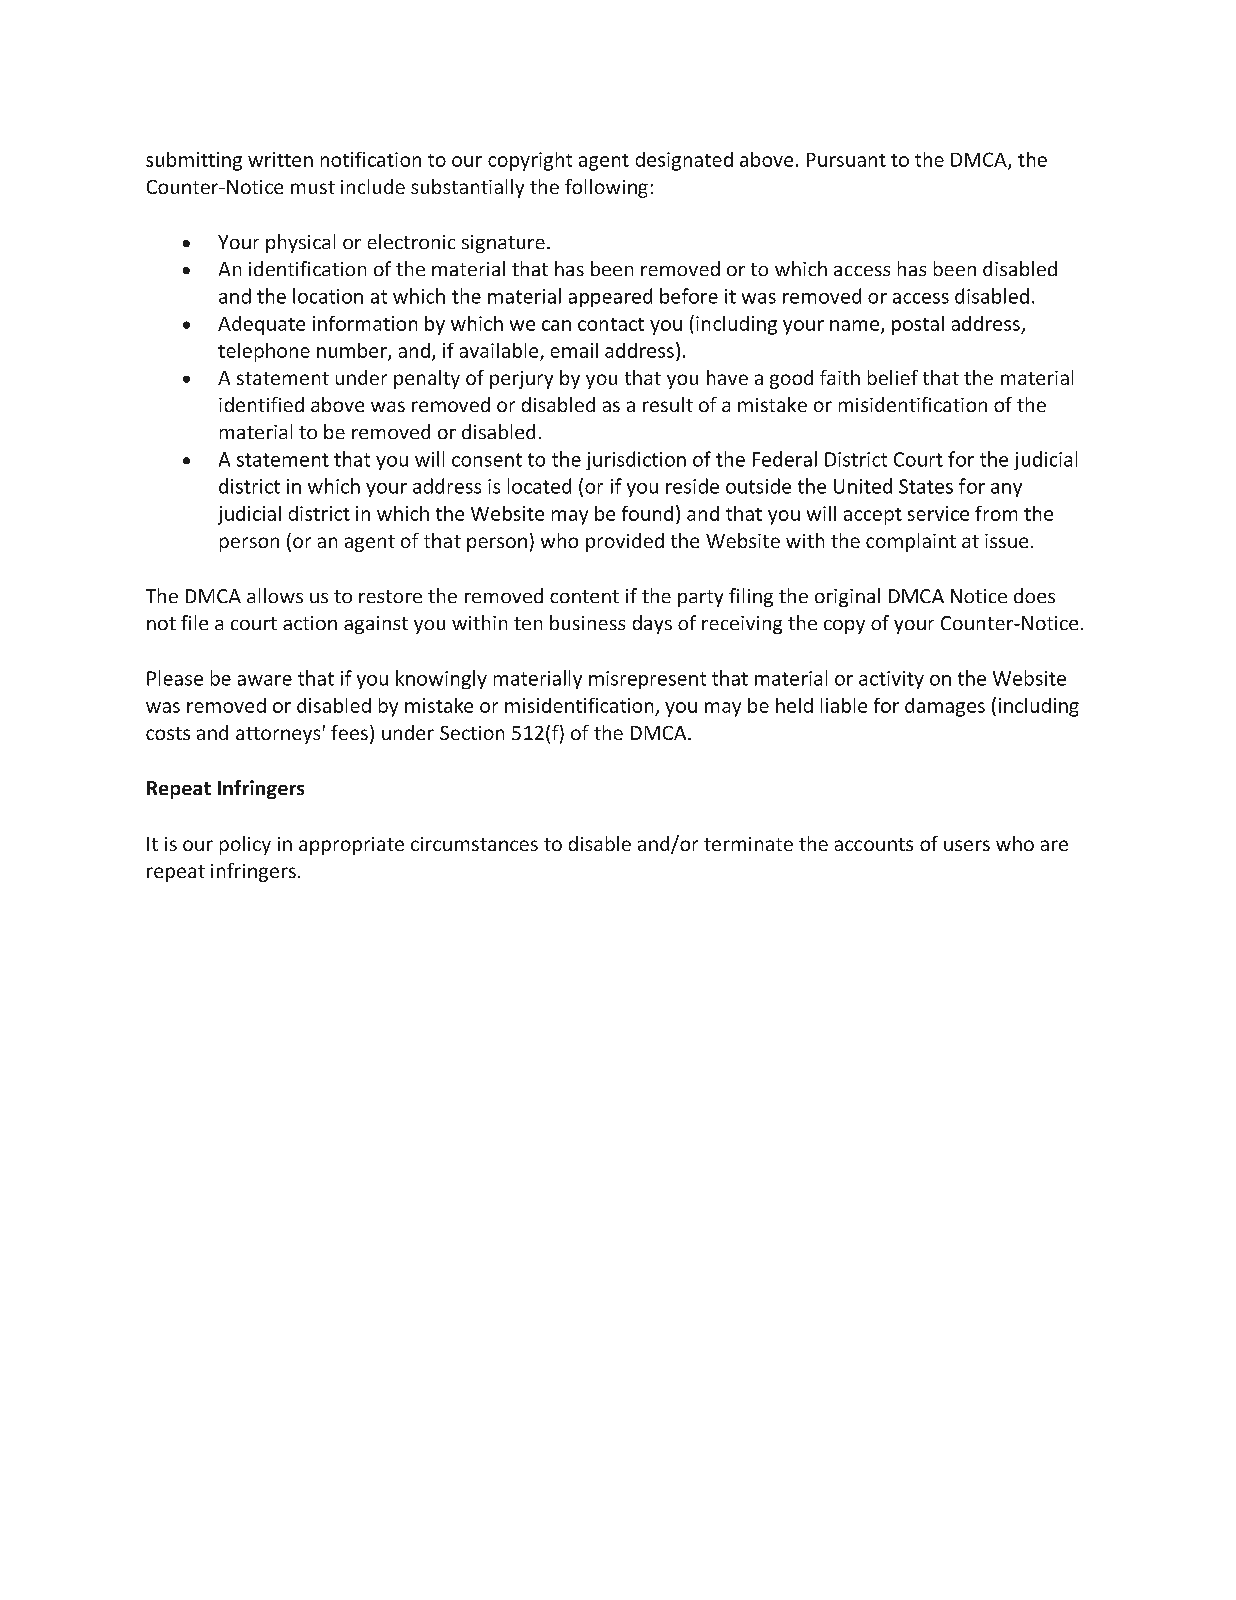  What do you see at coordinates (474, 844) in the screenshot?
I see `circumstances` at bounding box center [474, 844].
